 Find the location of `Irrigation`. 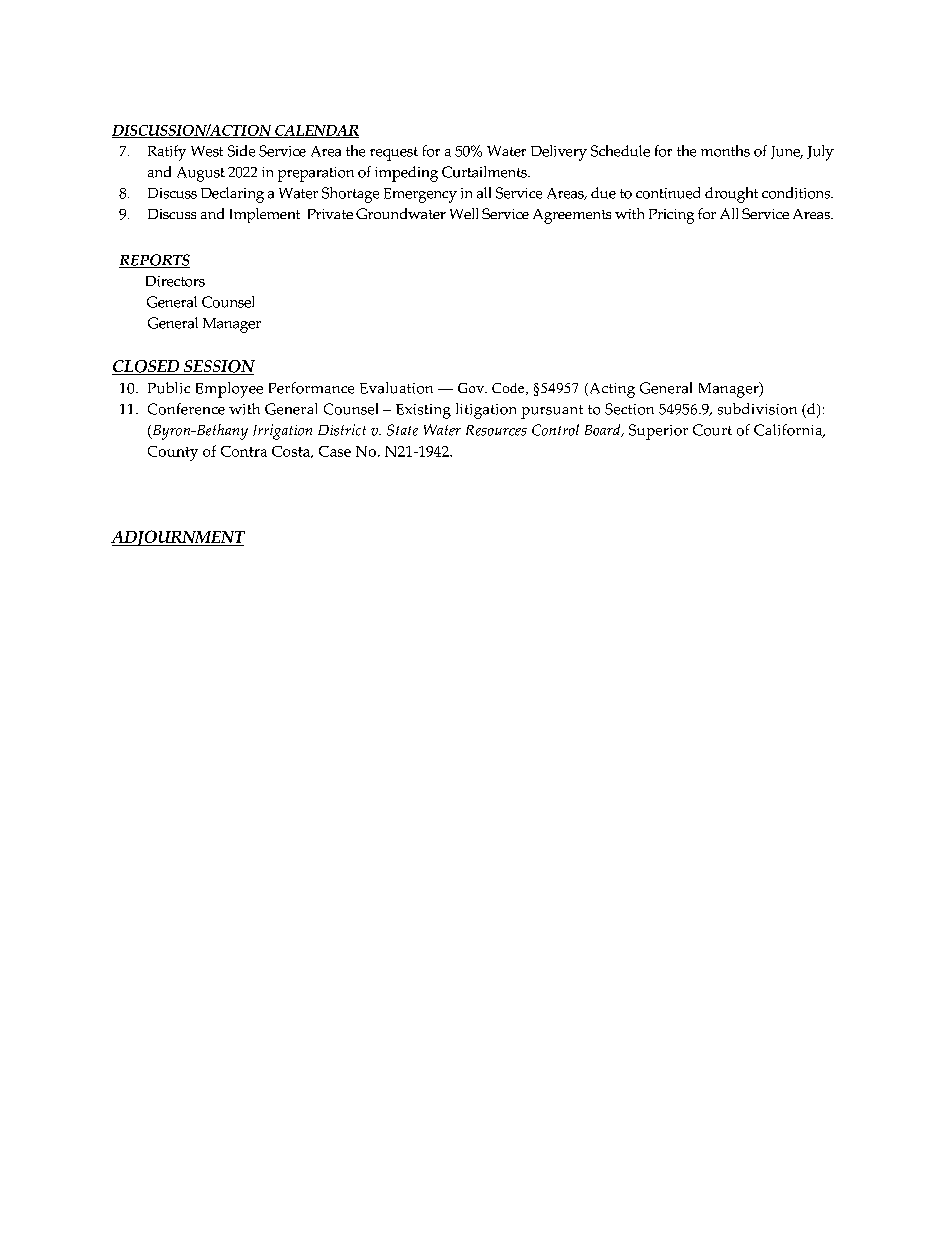

Irrigation is located at coordinates (282, 432).
